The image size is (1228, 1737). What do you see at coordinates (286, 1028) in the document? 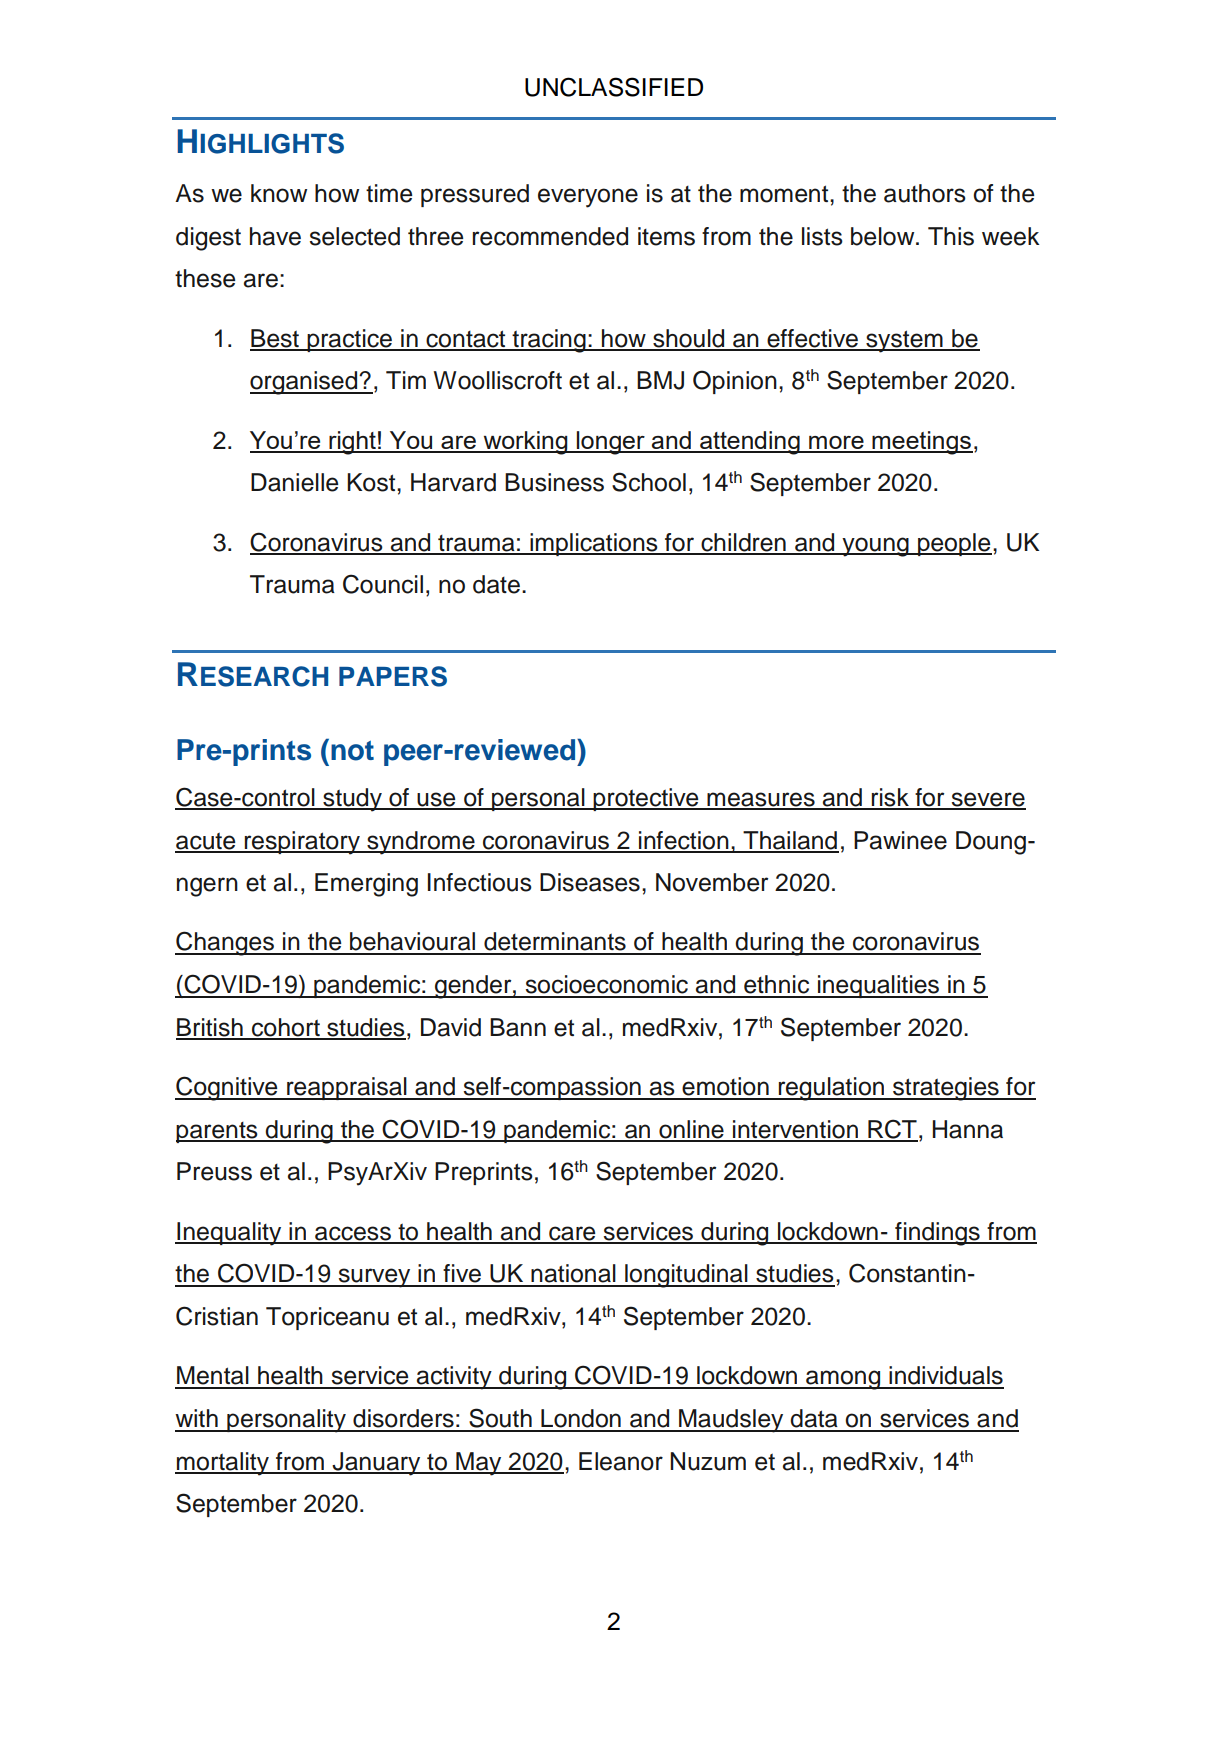
I see `cohort` at bounding box center [286, 1028].
